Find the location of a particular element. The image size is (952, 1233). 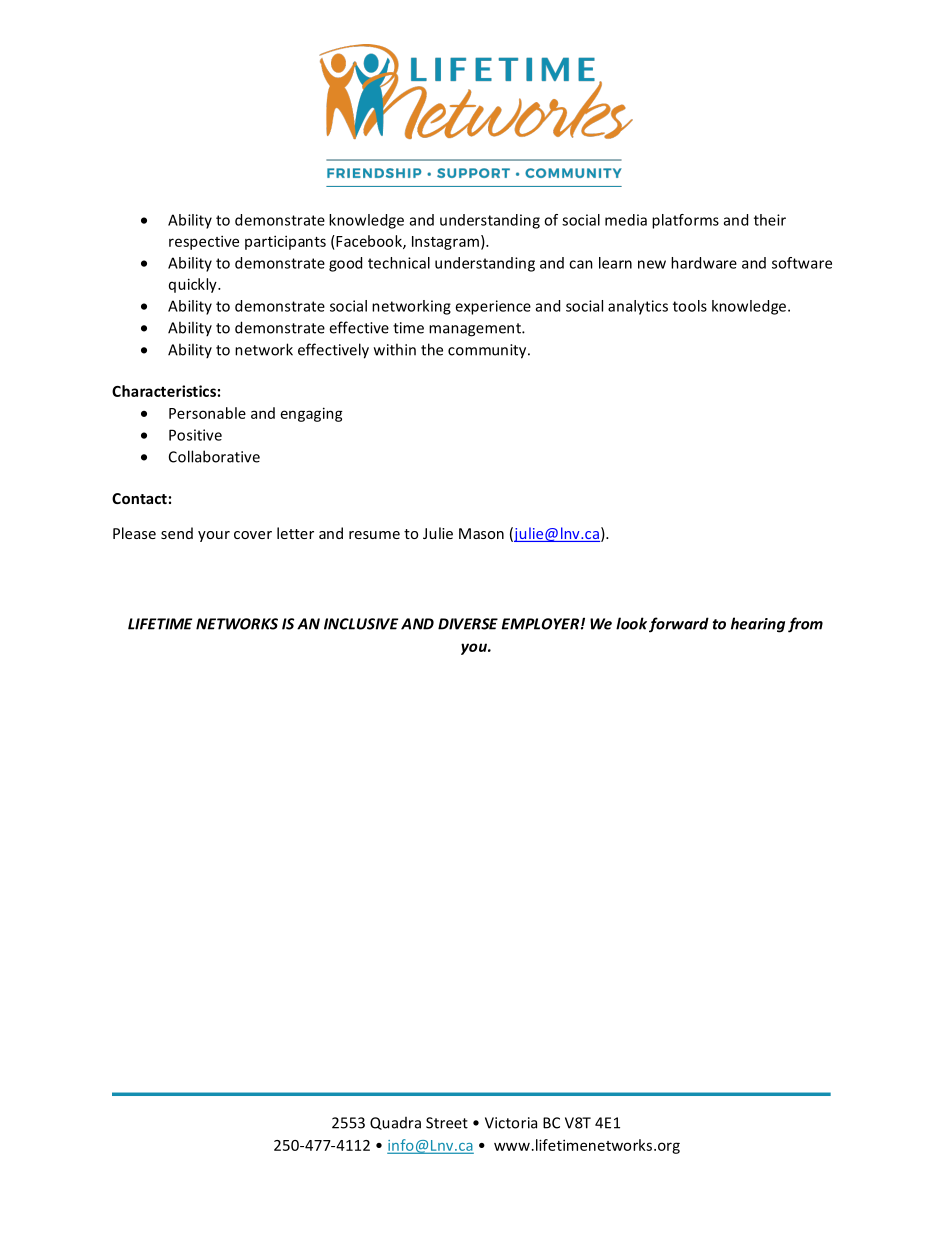

hearing is located at coordinates (758, 625).
